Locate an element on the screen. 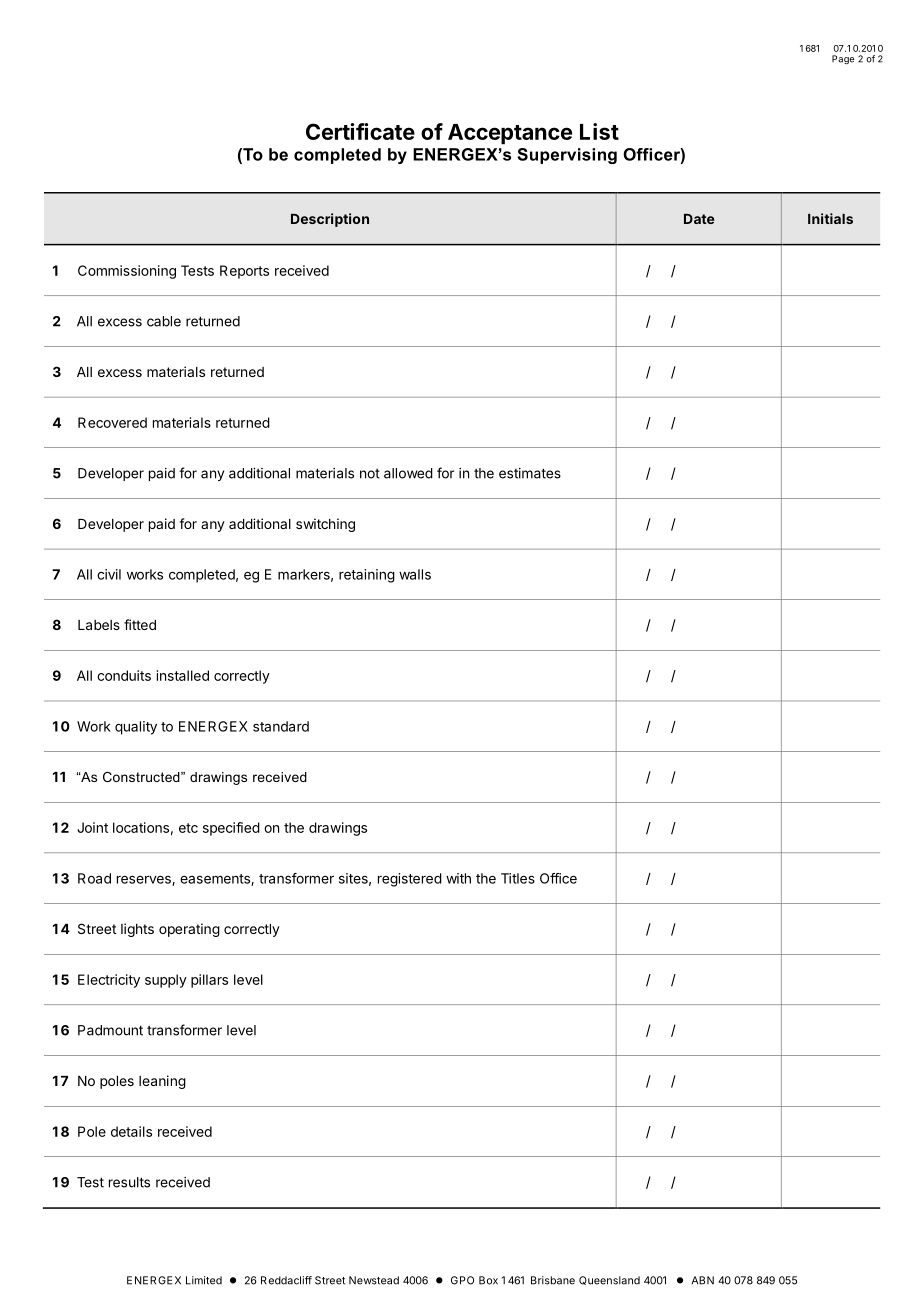 The width and height of the screenshot is (924, 1308). walls is located at coordinates (415, 574).
